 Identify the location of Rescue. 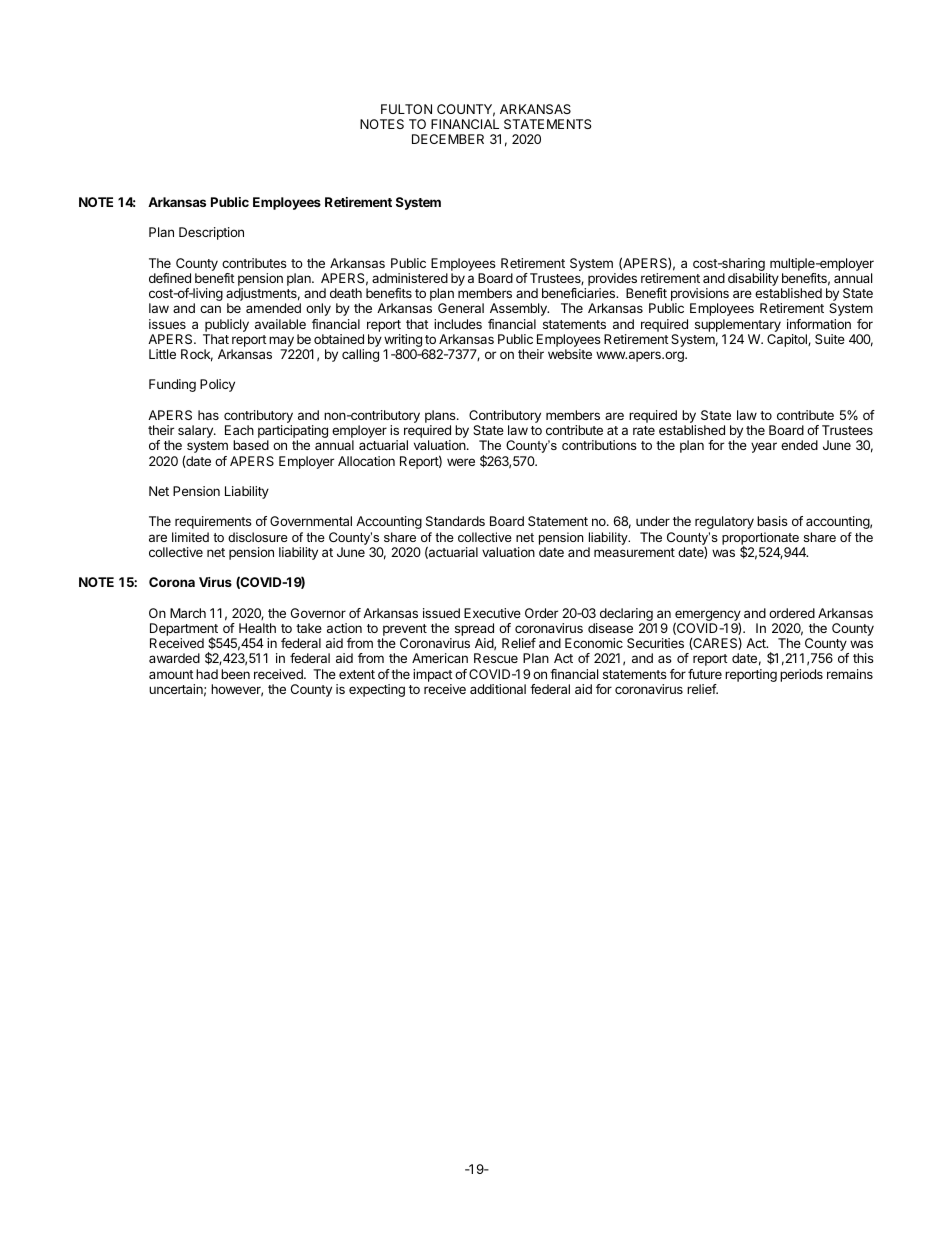
(496, 658).
